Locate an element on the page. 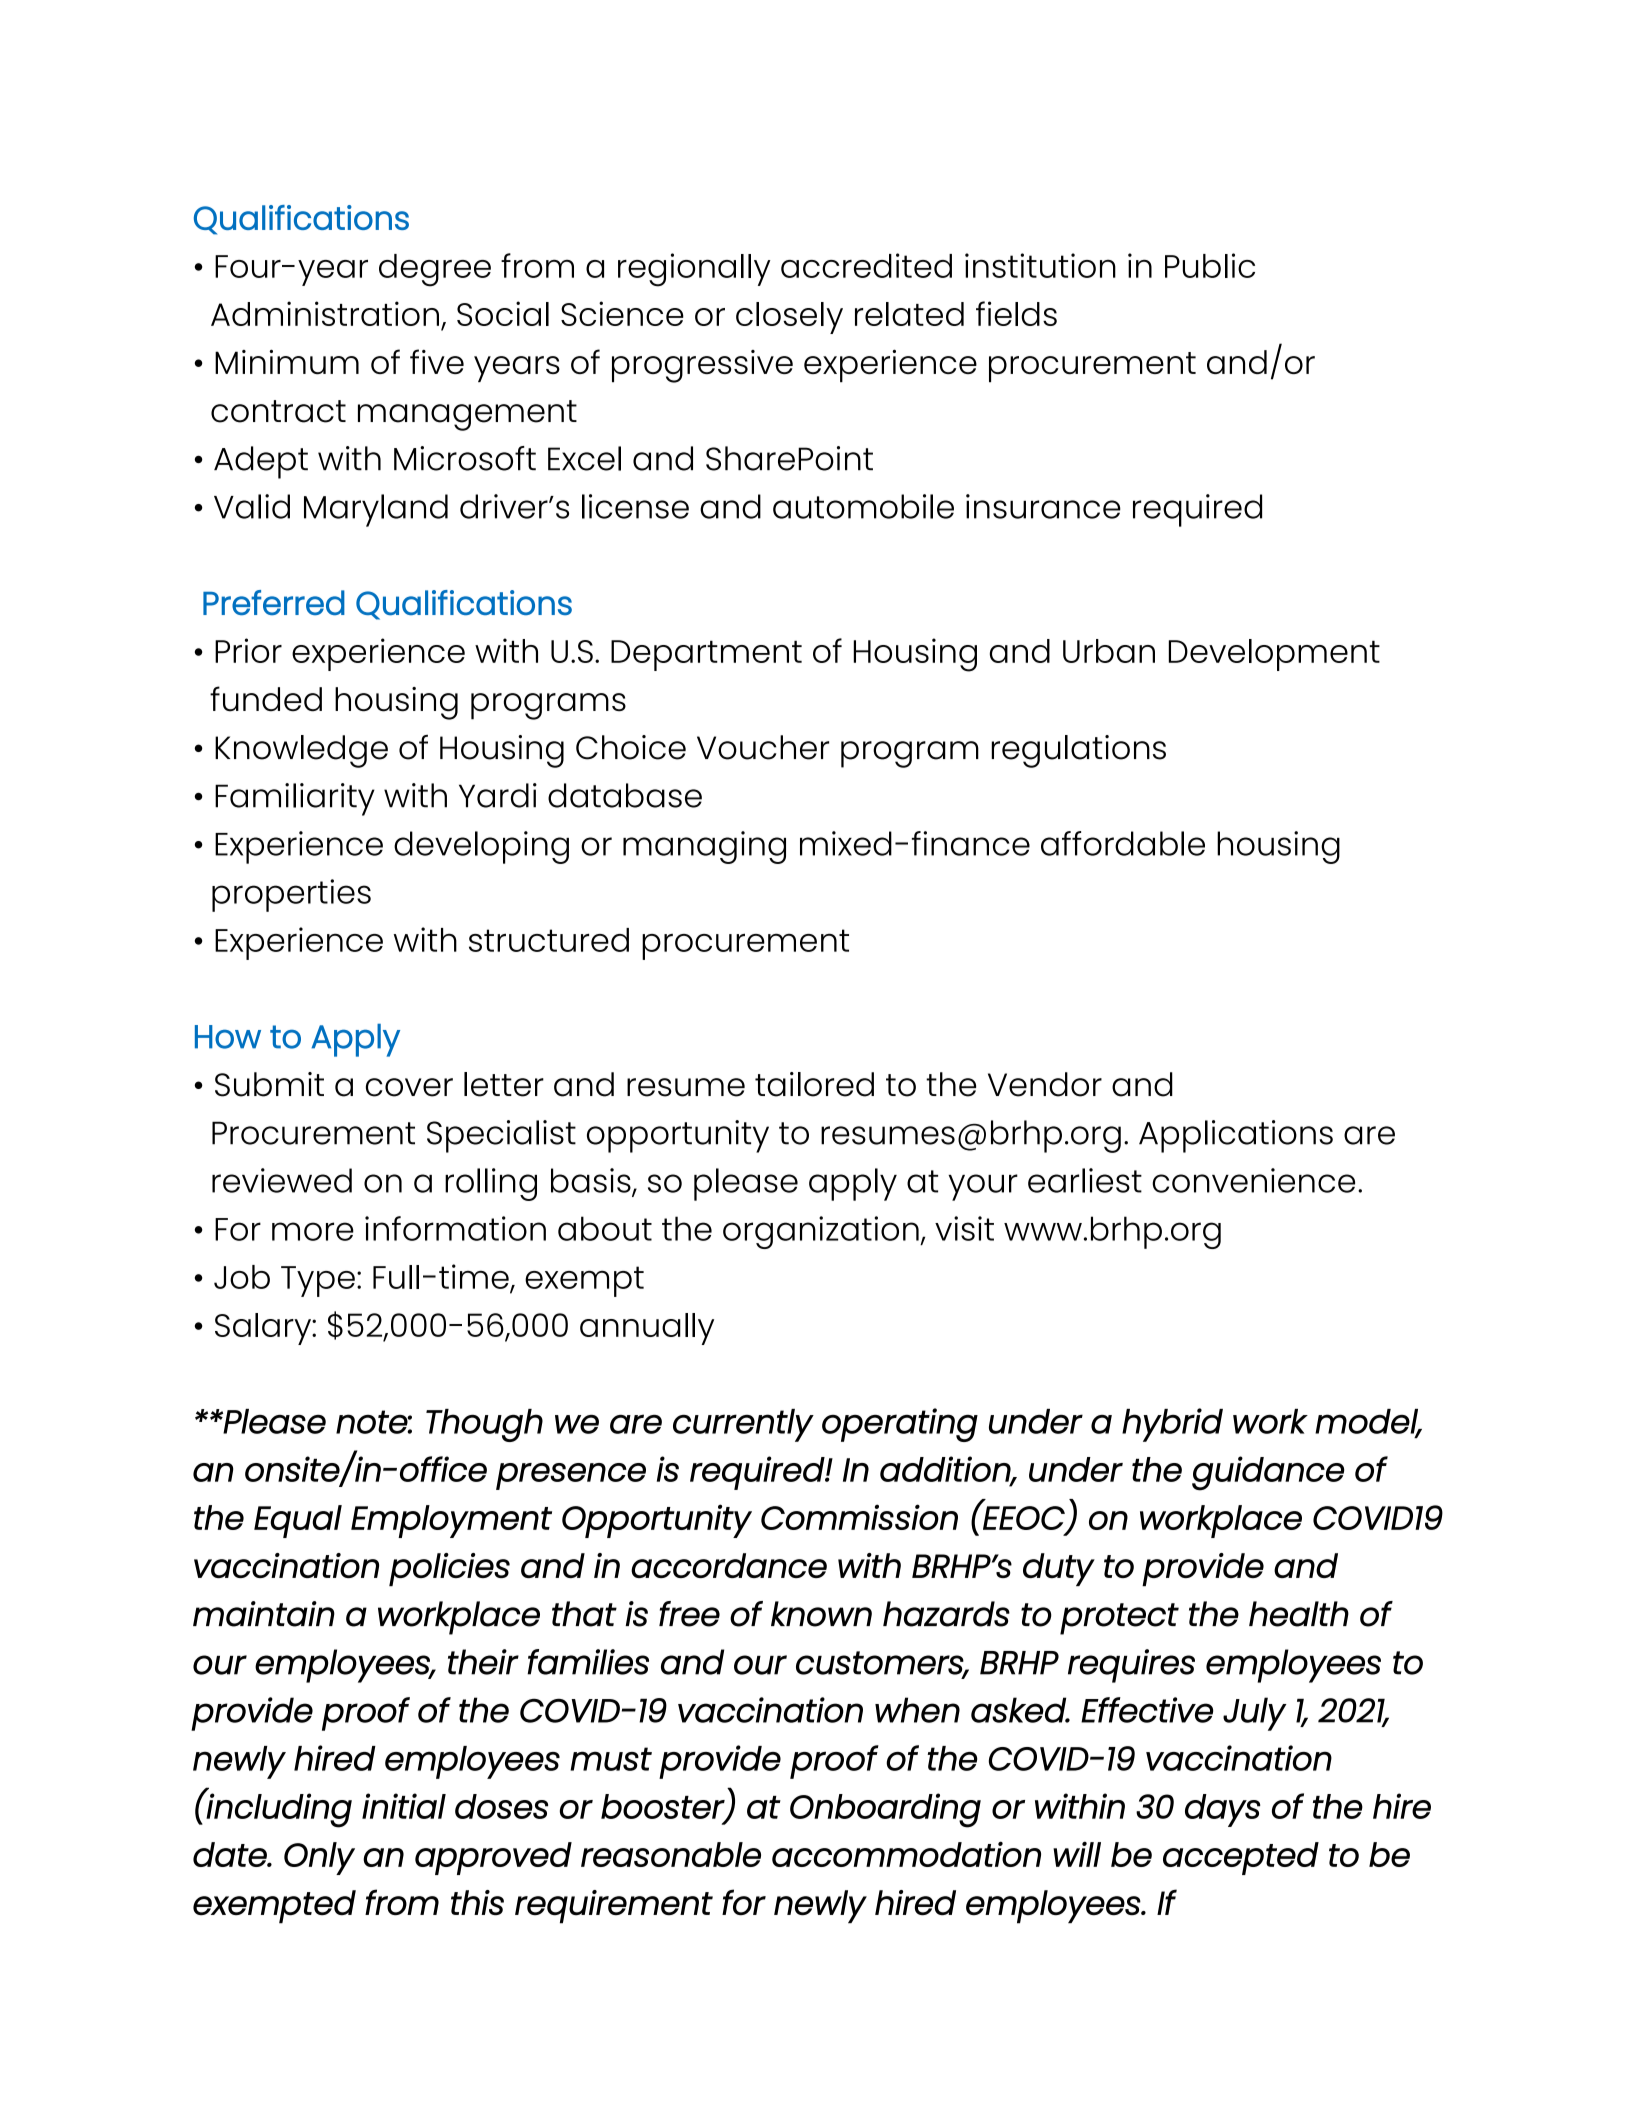 This document has height=2118, width=1637. accordance is located at coordinates (729, 1565).
